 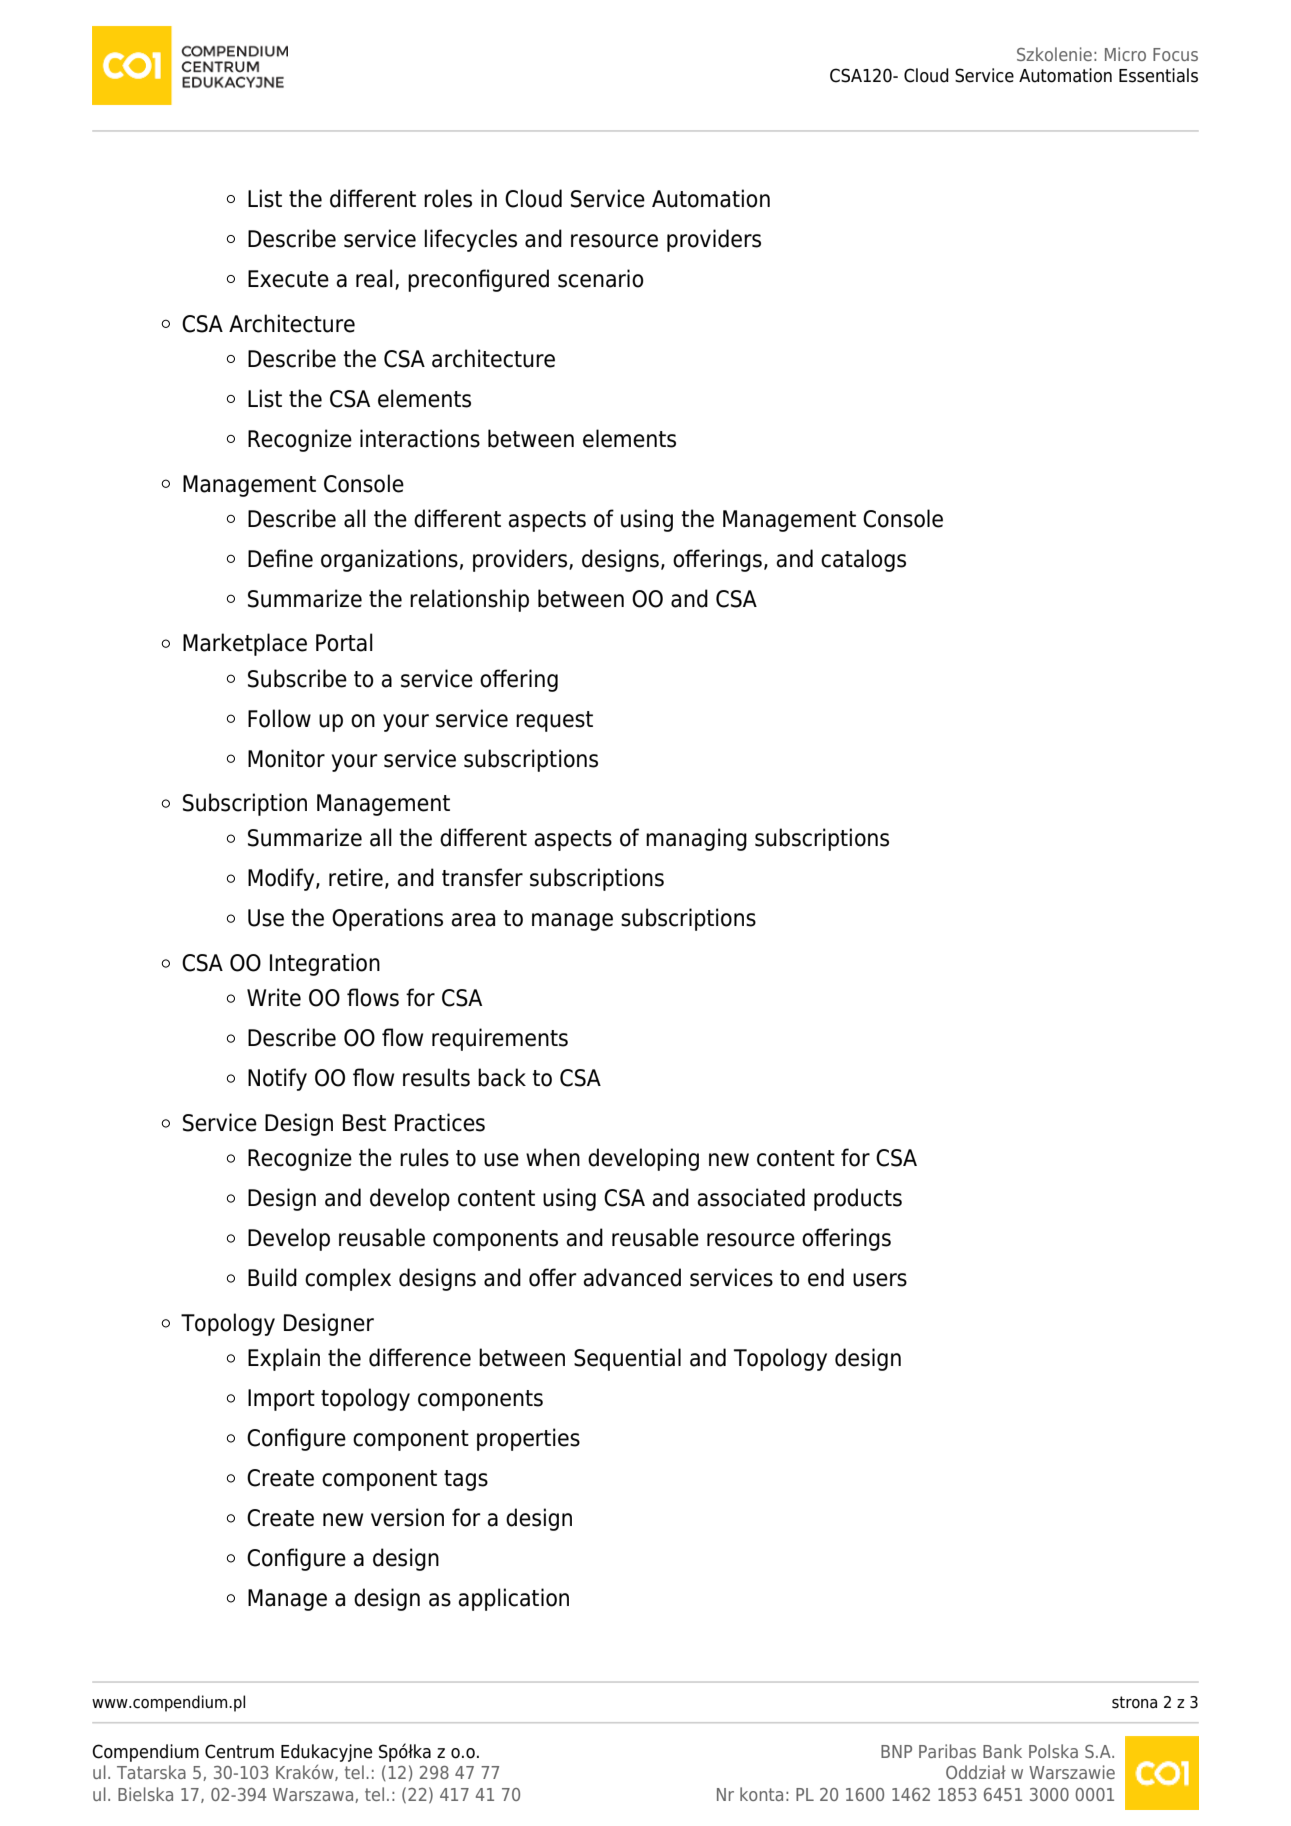 What do you see at coordinates (863, 560) in the document?
I see `catalogs` at bounding box center [863, 560].
